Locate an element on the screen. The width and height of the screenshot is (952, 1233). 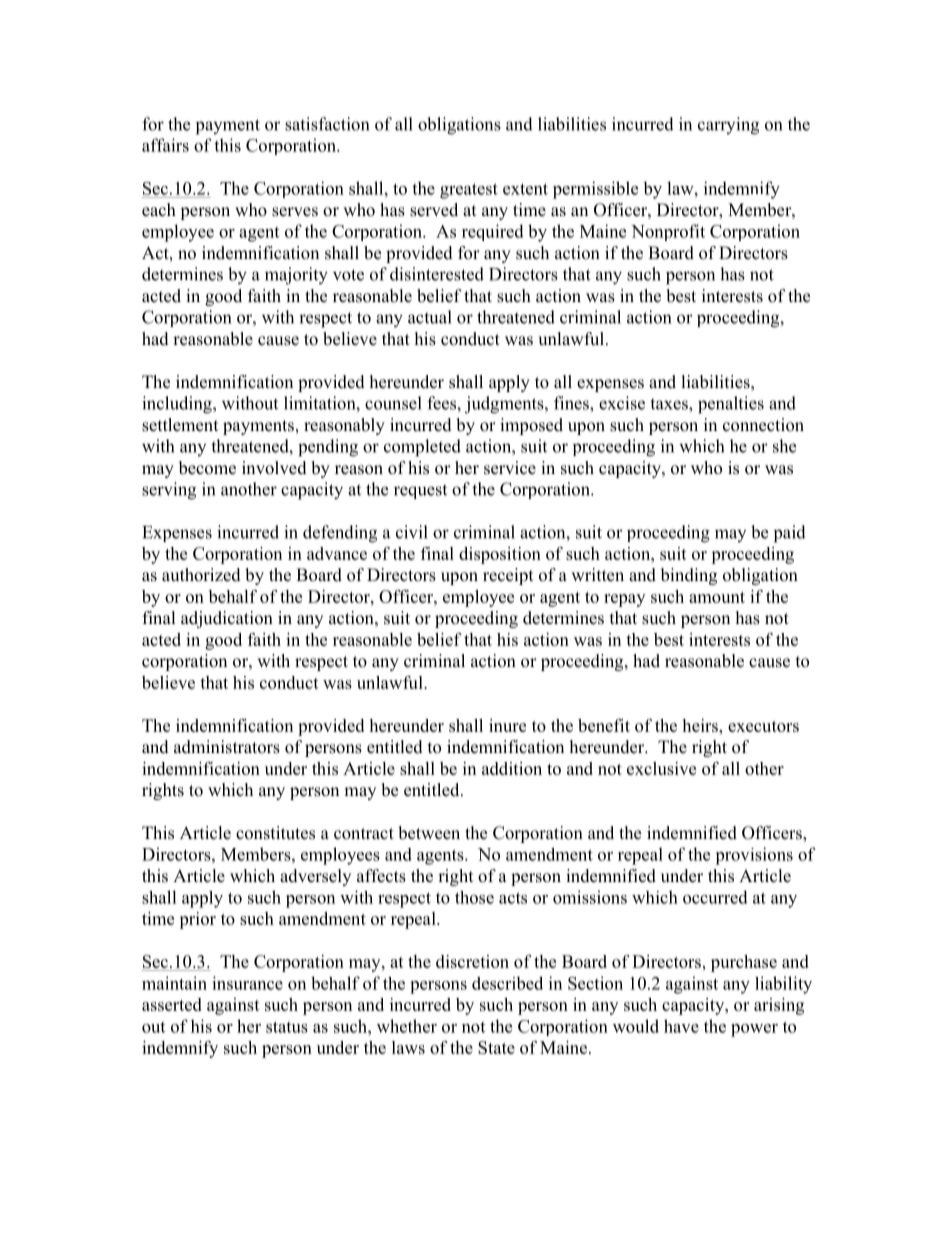
penalties is located at coordinates (731, 405).
